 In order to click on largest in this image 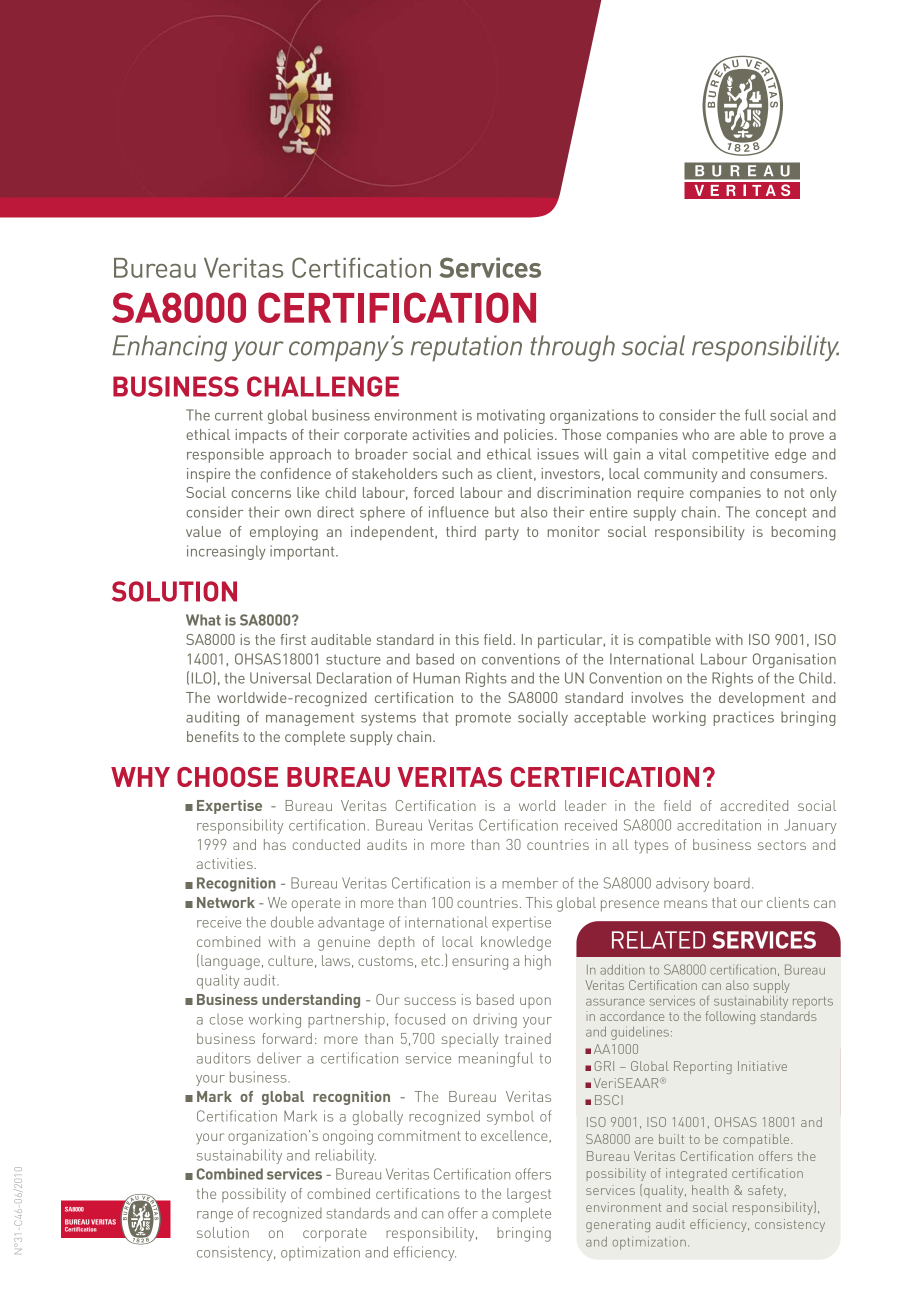, I will do `click(529, 1195)`.
